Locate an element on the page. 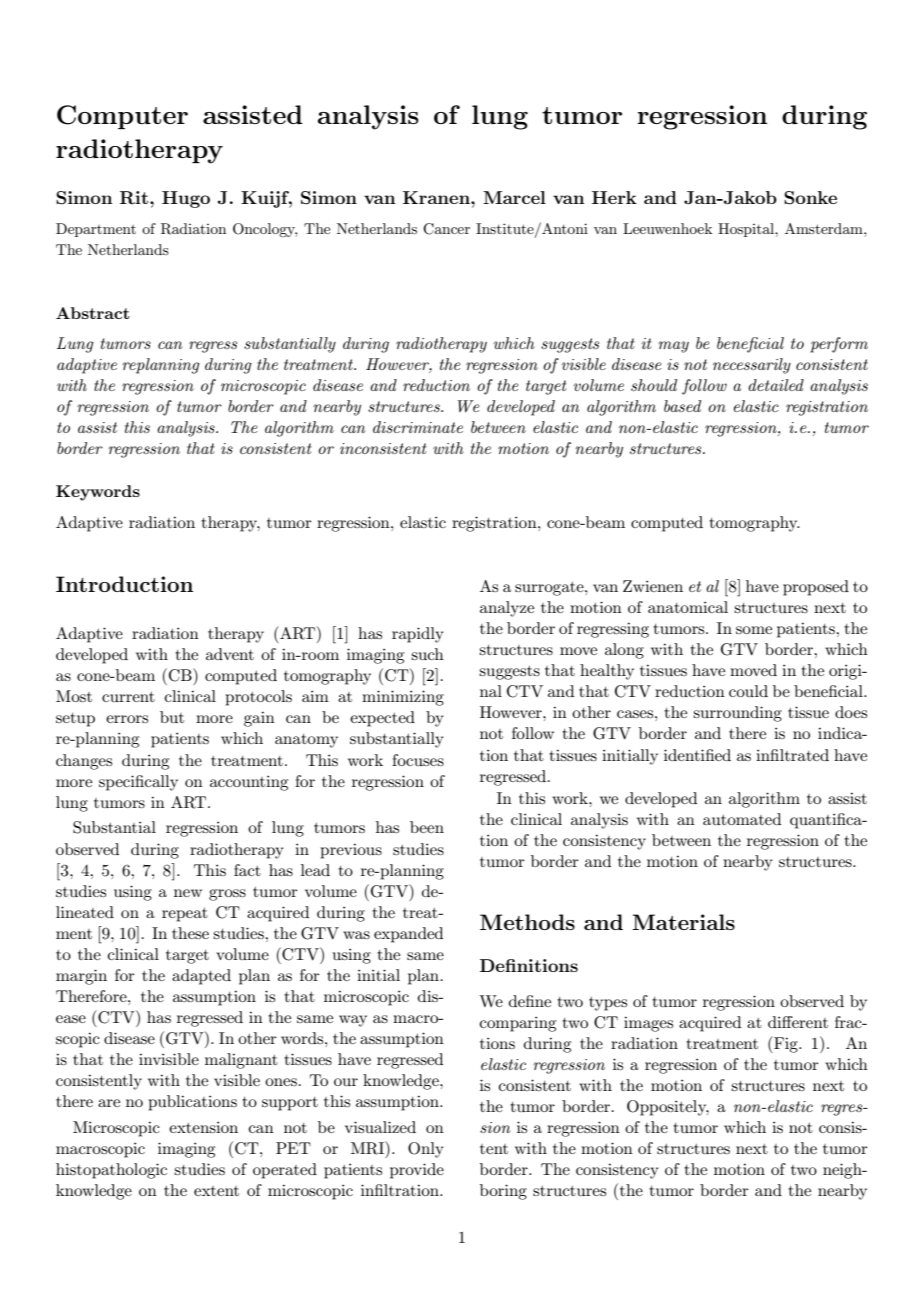 The height and width of the document is (1308, 924). advent is located at coordinates (230, 654).
